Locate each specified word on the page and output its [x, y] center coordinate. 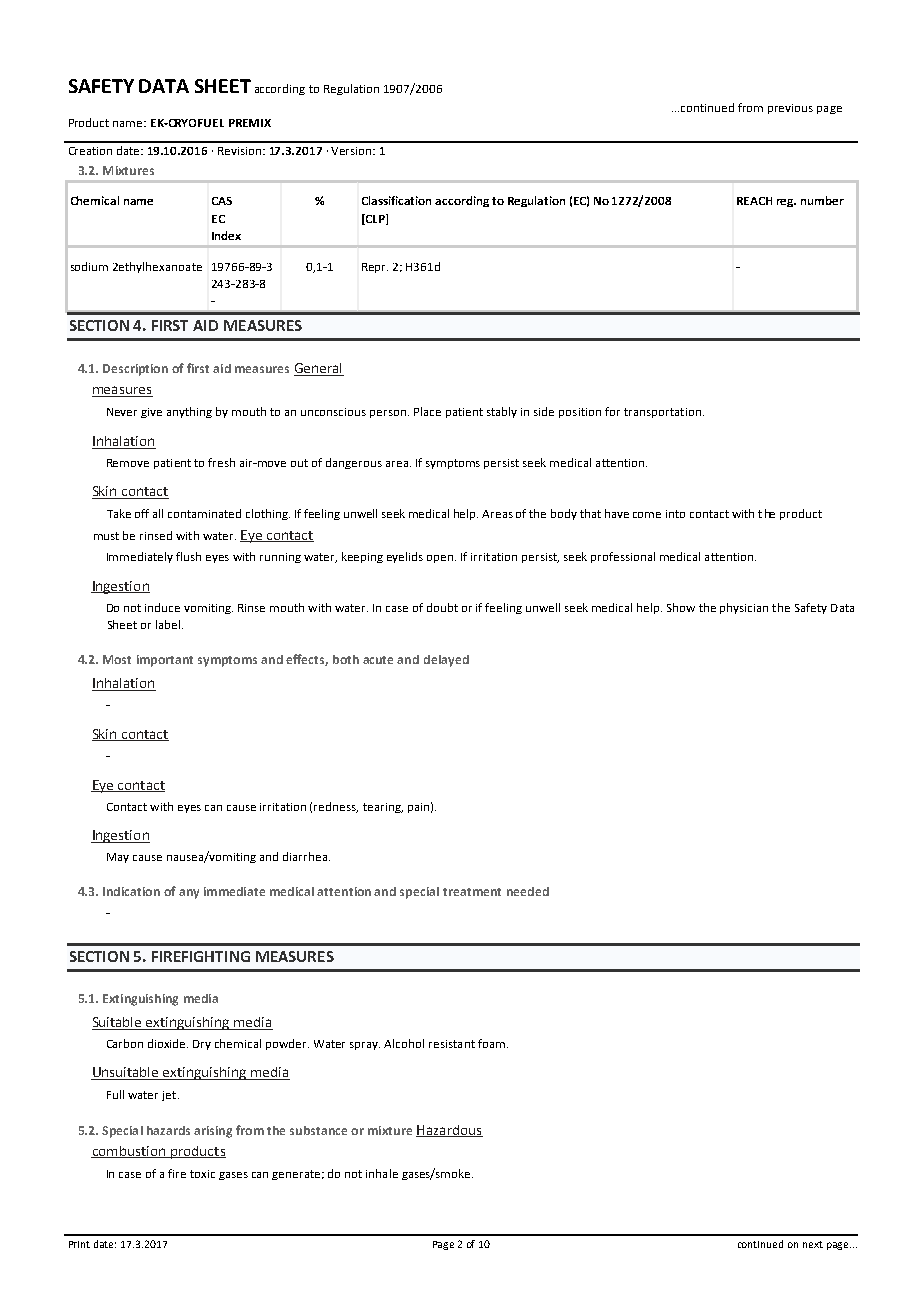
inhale [382, 1173]
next [813, 1244]
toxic [202, 1174]
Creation [90, 151]
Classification [396, 200]
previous [790, 109]
